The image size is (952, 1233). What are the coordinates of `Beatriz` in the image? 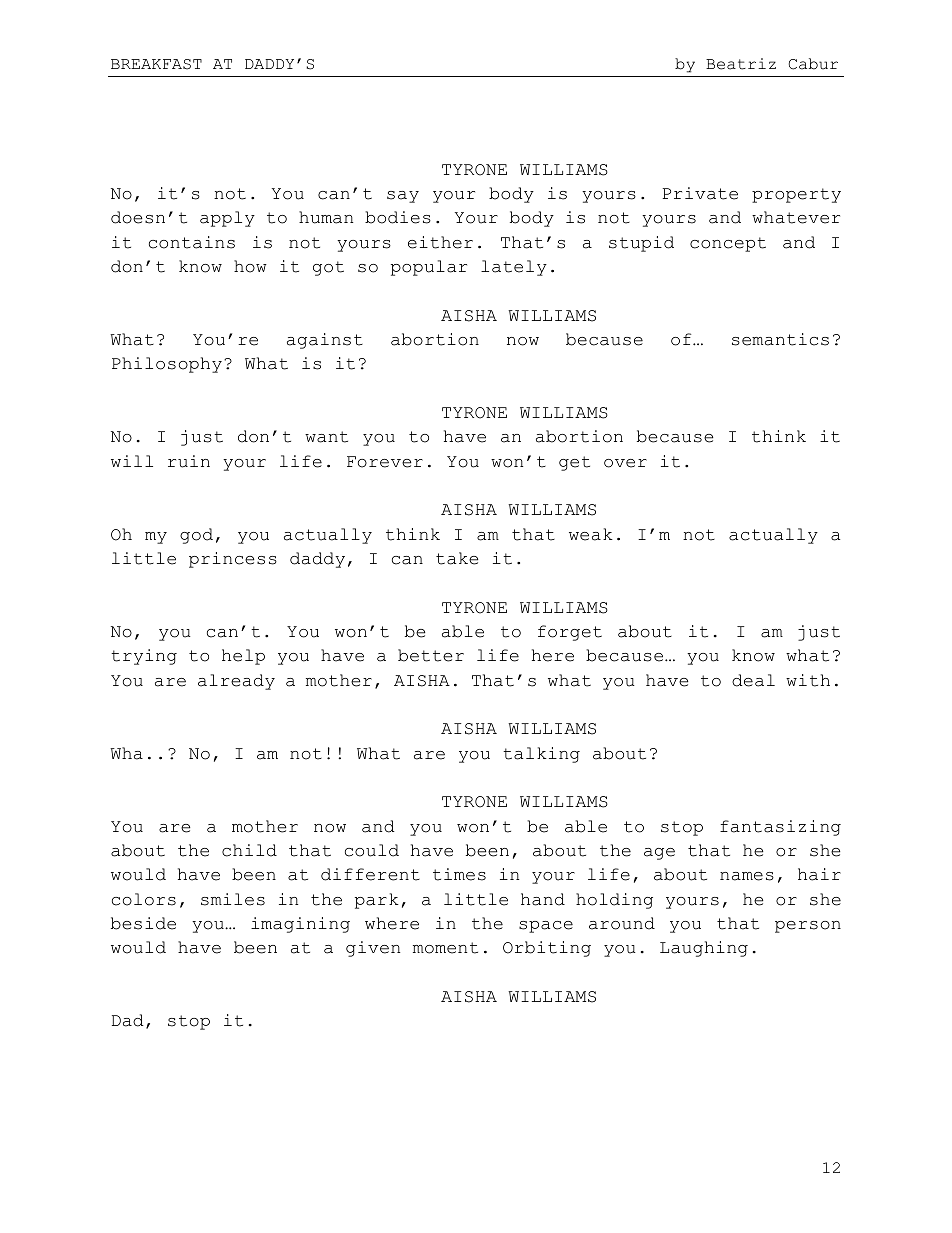 It's located at (741, 64).
